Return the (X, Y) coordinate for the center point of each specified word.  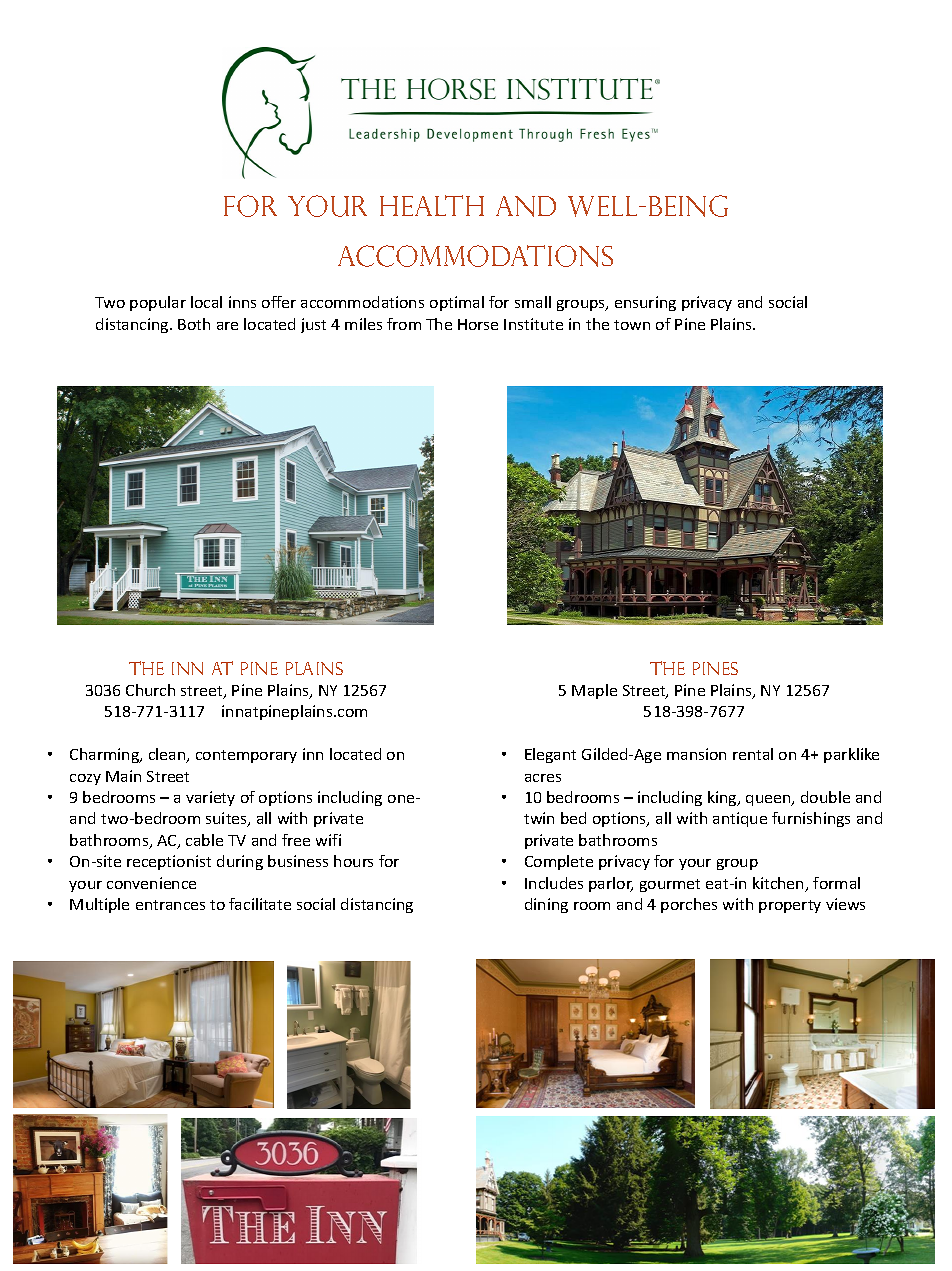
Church (150, 690)
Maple (594, 691)
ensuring (645, 303)
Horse (478, 324)
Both (194, 324)
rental (753, 754)
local (206, 302)
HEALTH (432, 205)
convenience (151, 883)
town (632, 325)
